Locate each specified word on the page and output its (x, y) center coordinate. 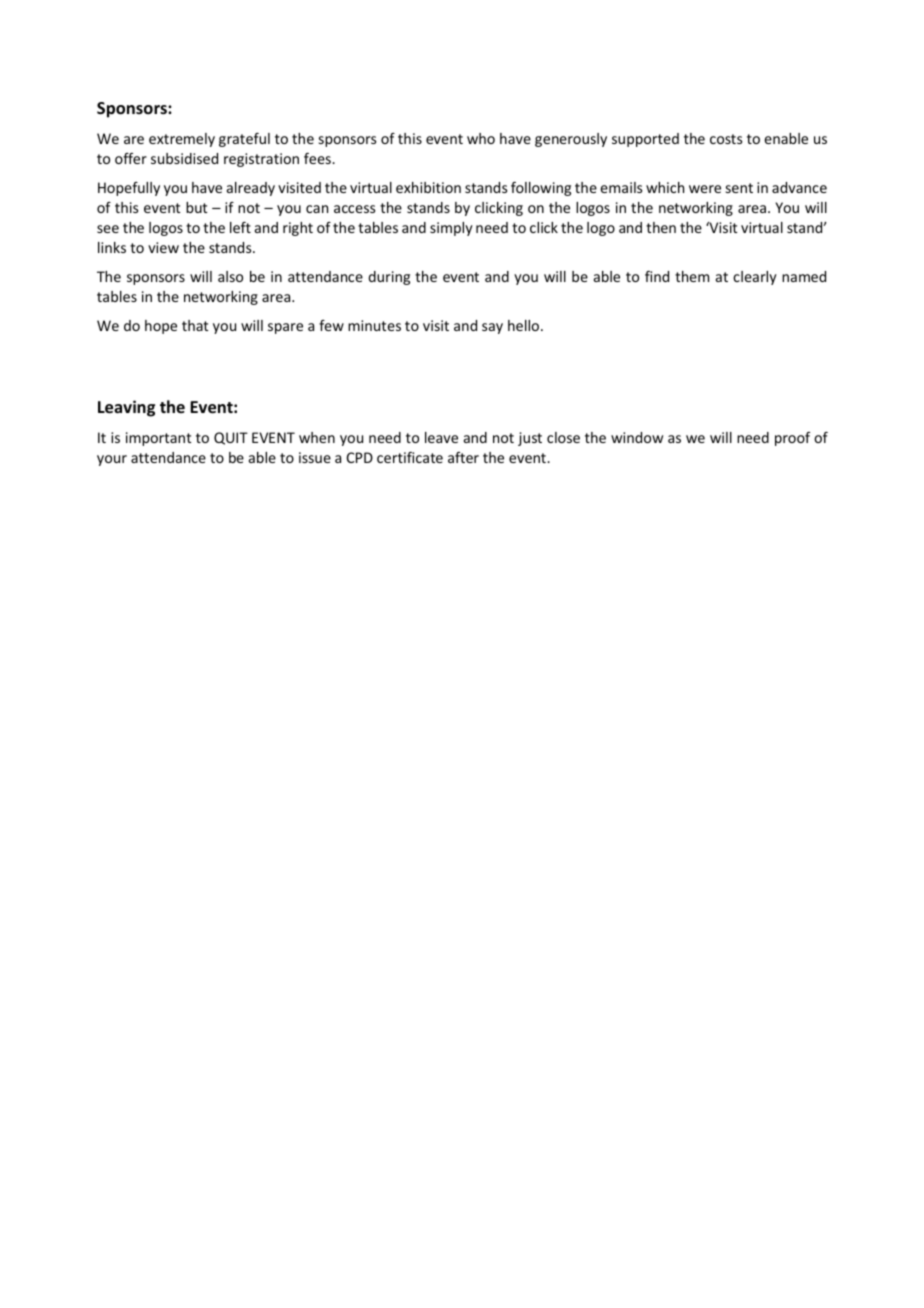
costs (726, 139)
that (195, 325)
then (661, 227)
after (463, 457)
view (163, 247)
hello (525, 325)
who (481, 138)
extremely (182, 140)
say (492, 328)
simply (451, 229)
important (158, 439)
